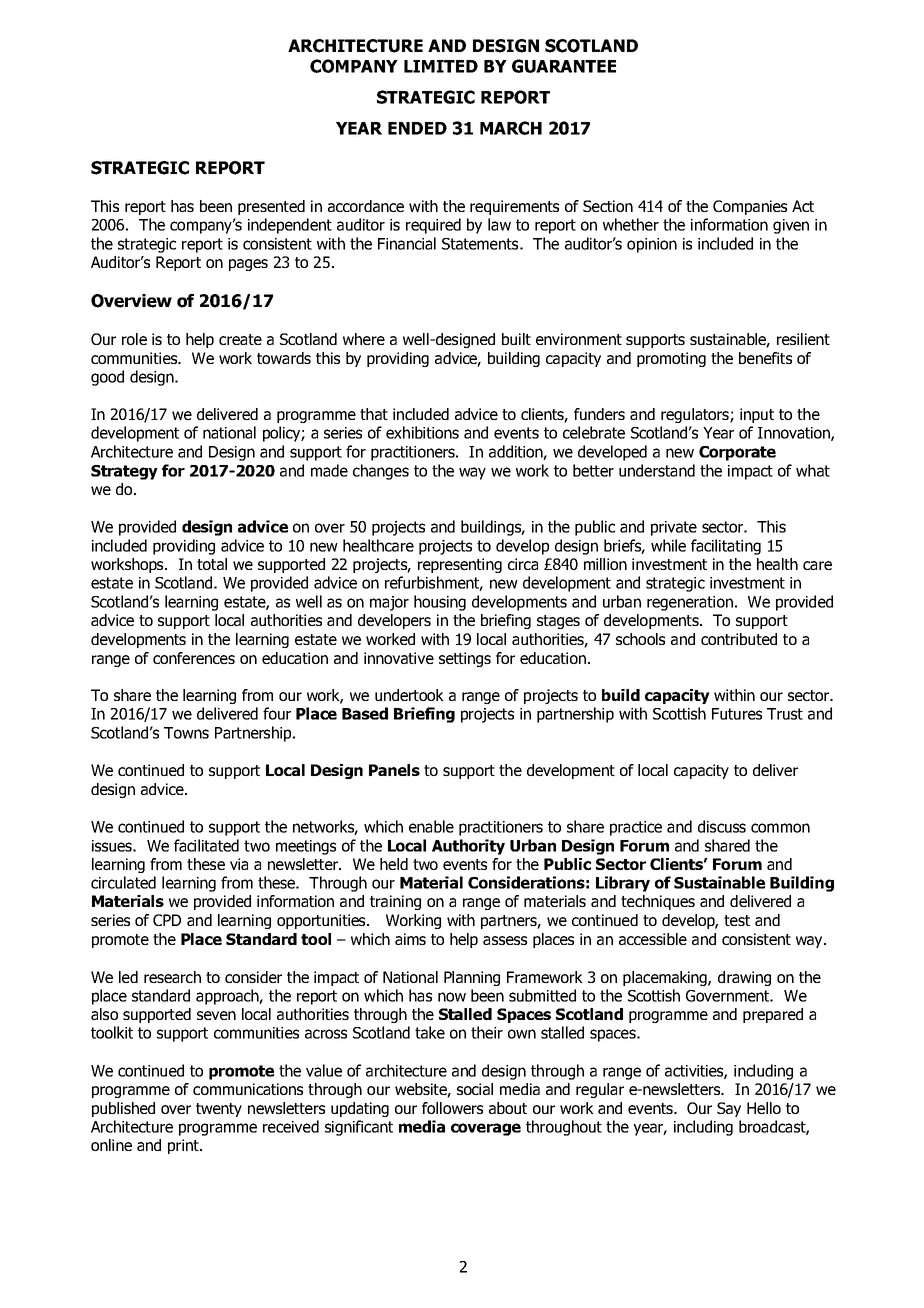 The width and height of the document is (924, 1308). Describe the element at coordinates (271, 207) in the document. I see `presented` at that location.
